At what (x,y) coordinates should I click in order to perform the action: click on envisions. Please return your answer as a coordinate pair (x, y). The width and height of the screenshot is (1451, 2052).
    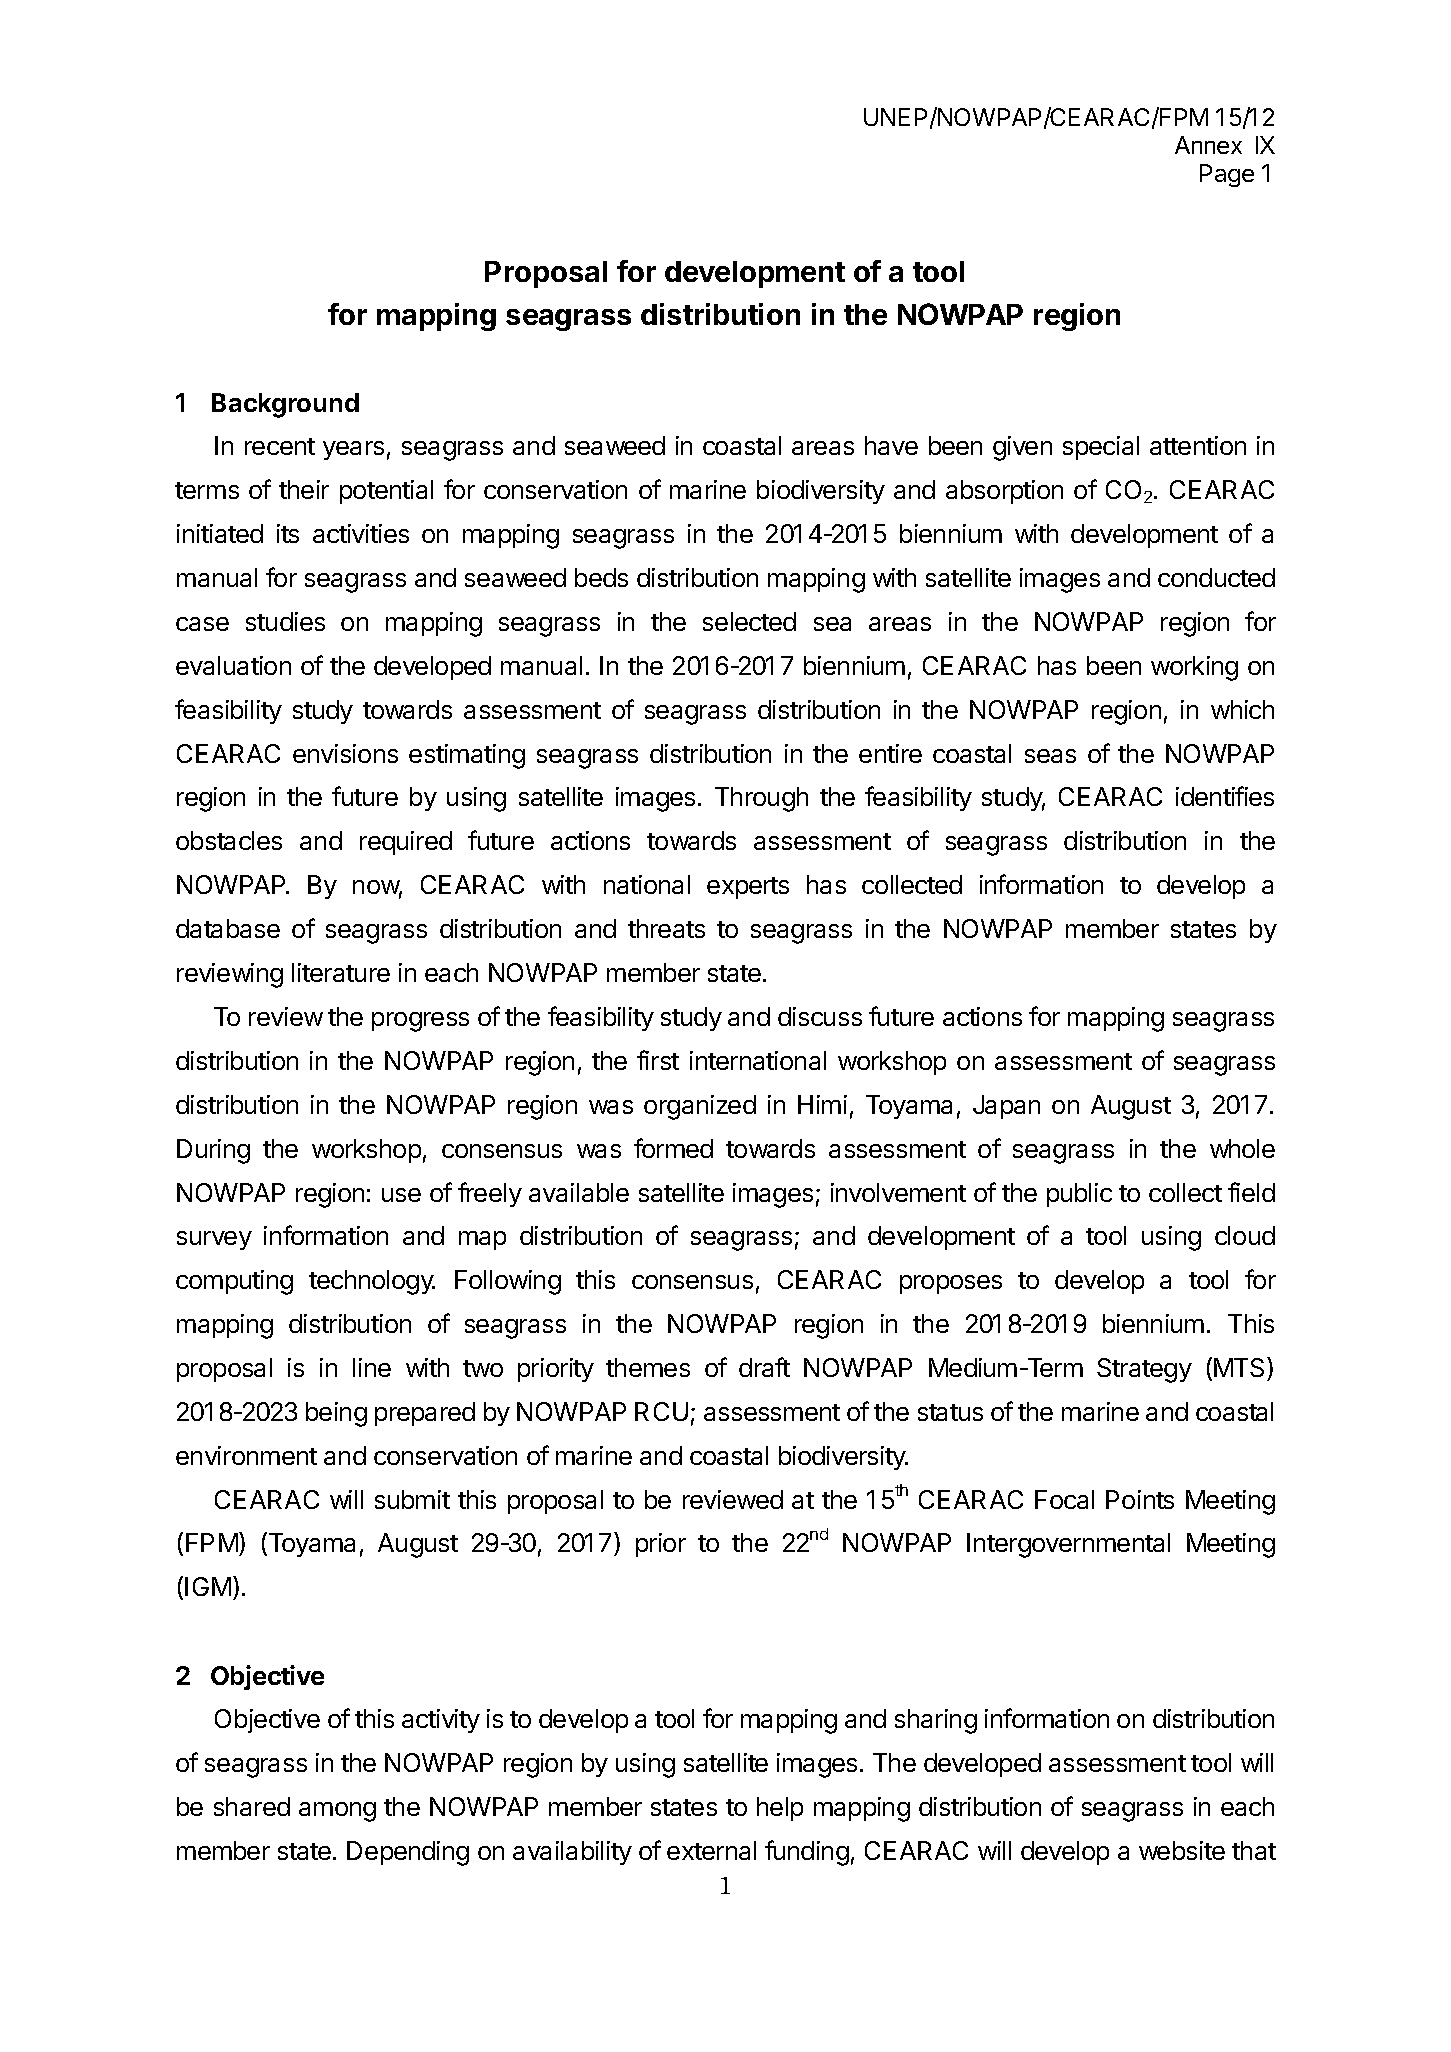
    Looking at the image, I should click on (345, 753).
